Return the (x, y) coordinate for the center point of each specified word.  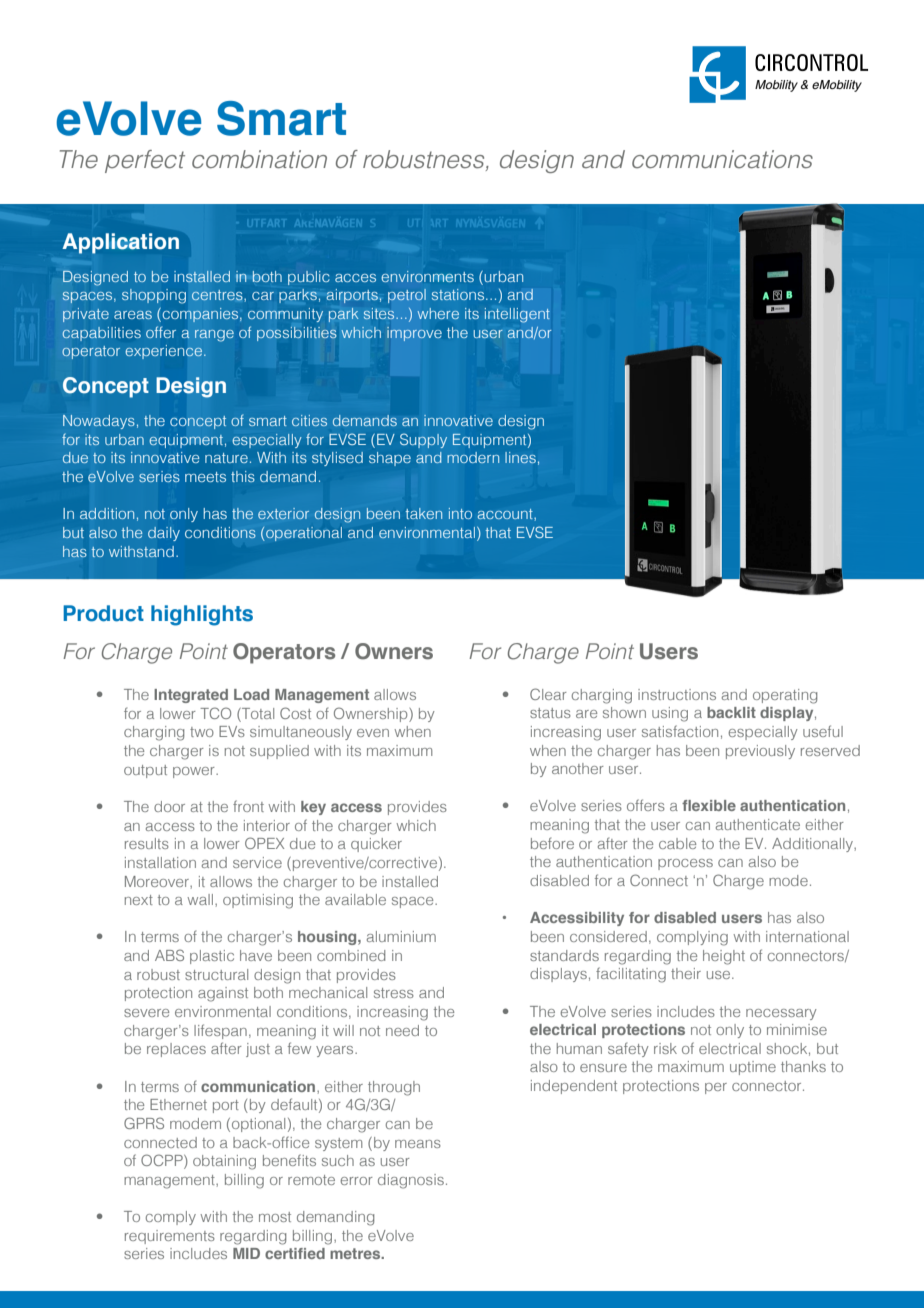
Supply (423, 440)
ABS (169, 955)
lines (520, 458)
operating (785, 696)
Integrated (191, 696)
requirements (170, 1237)
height (724, 957)
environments (428, 276)
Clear (548, 694)
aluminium (401, 936)
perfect (145, 161)
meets (205, 477)
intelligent (517, 315)
